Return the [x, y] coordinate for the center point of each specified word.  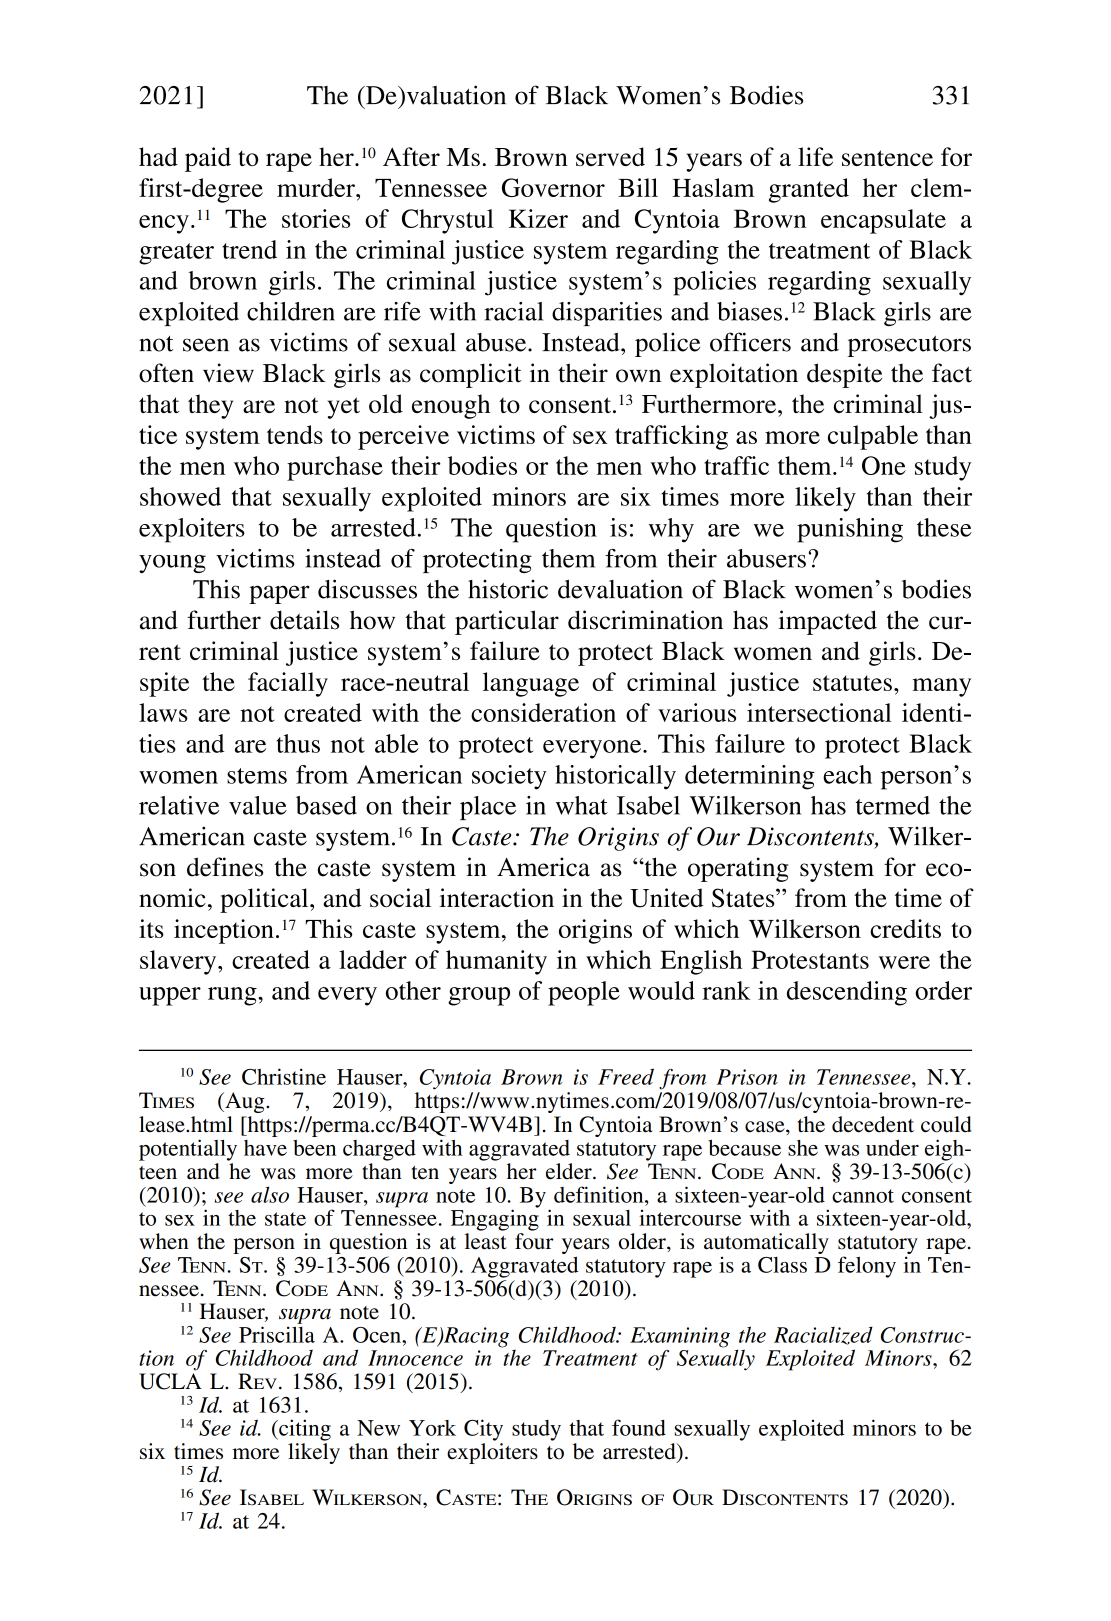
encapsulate [883, 221]
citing [304, 1430]
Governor [553, 187]
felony [867, 1267]
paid [208, 159]
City [483, 1430]
